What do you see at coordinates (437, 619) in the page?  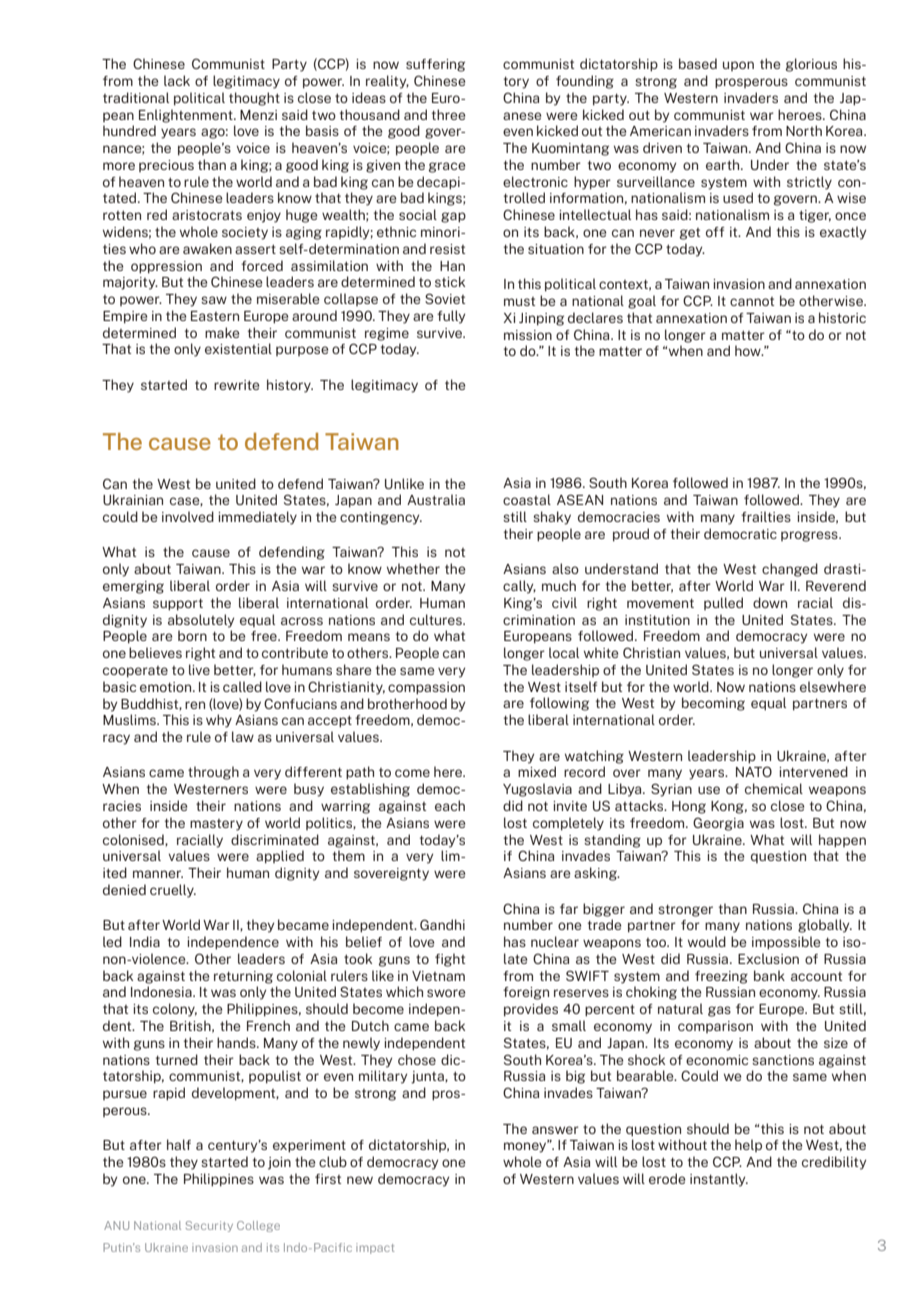 I see `cultures` at bounding box center [437, 619].
